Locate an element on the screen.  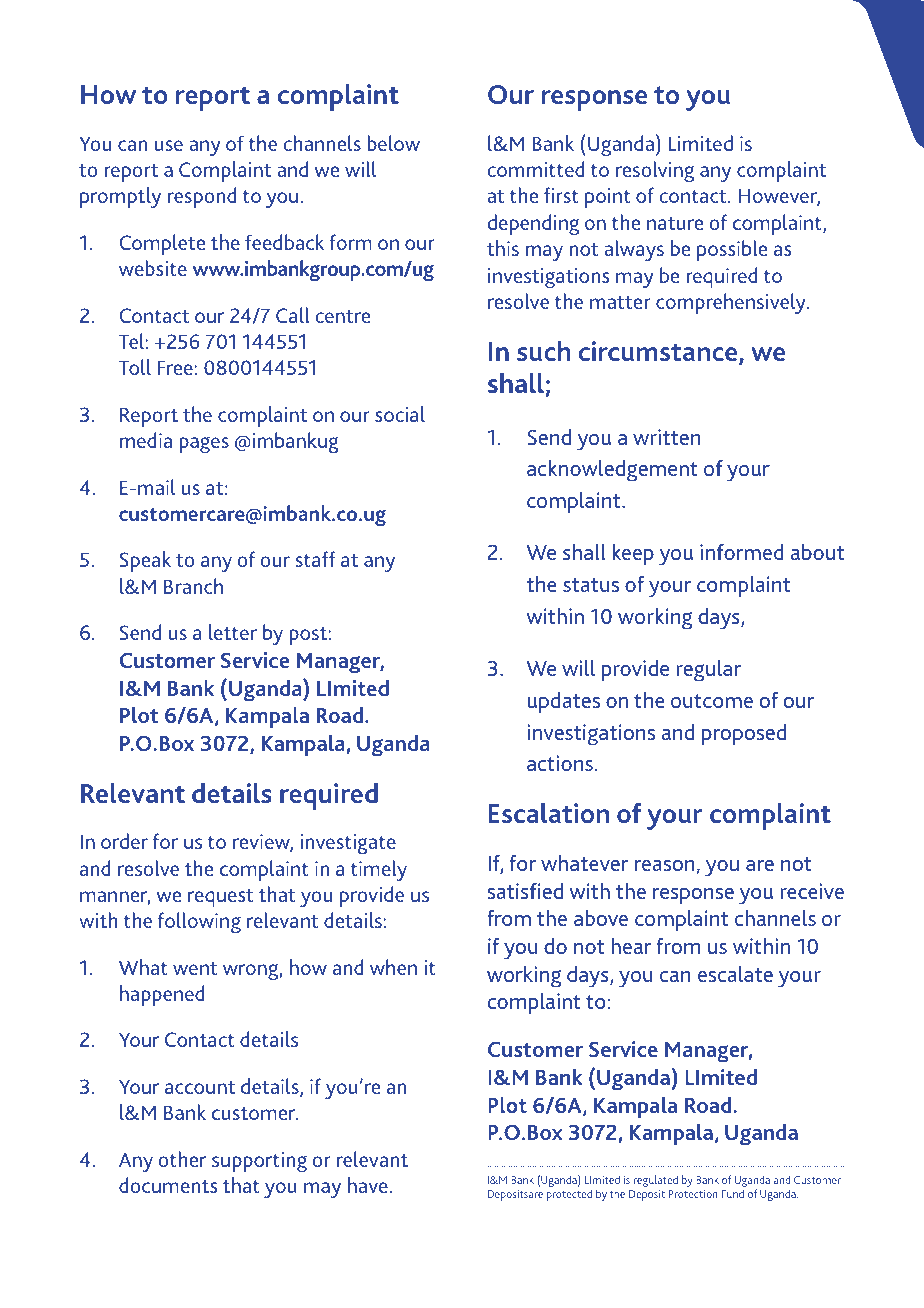
regular is located at coordinates (708, 670).
